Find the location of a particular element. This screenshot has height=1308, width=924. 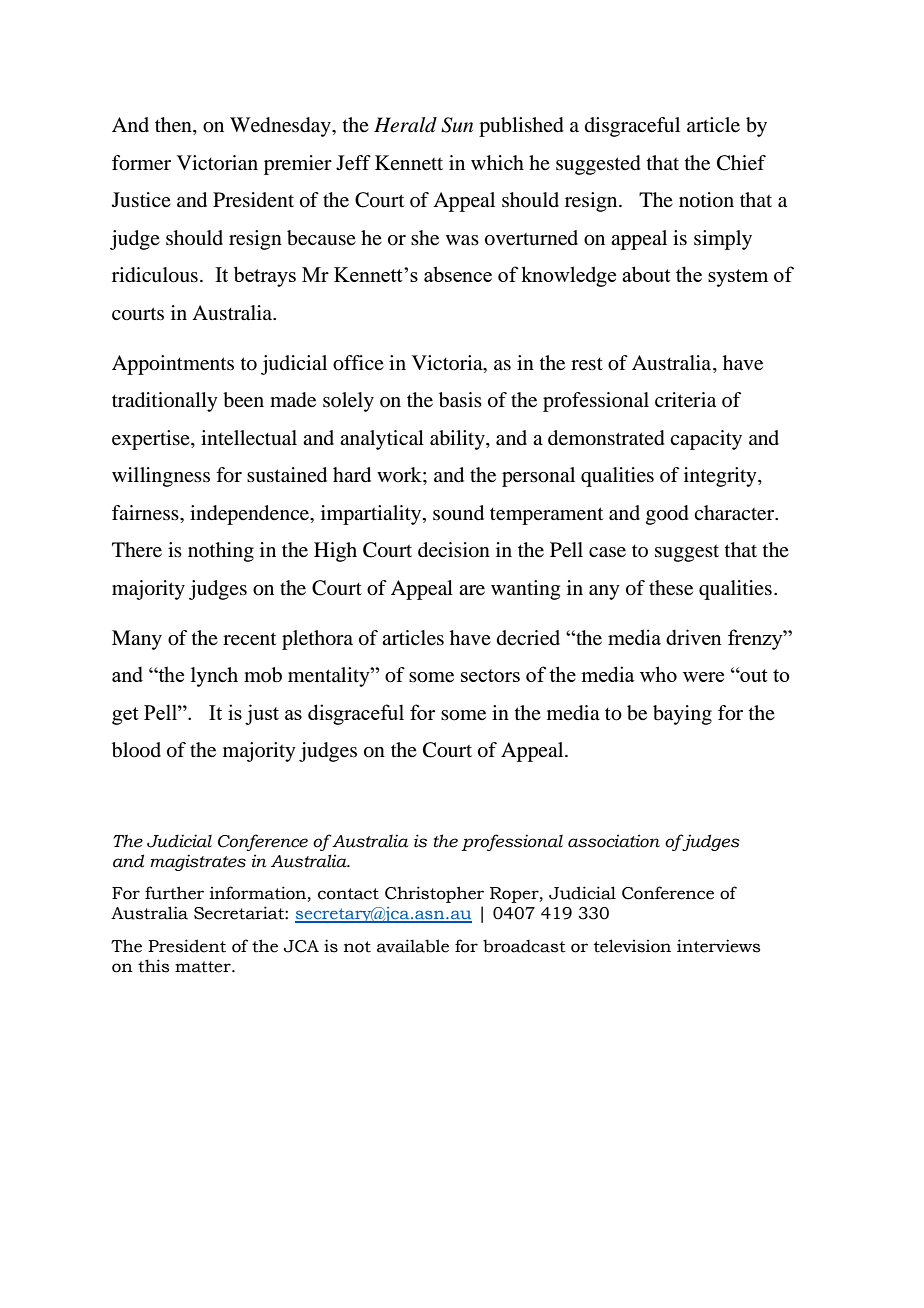

ridiculous is located at coordinates (155, 275).
